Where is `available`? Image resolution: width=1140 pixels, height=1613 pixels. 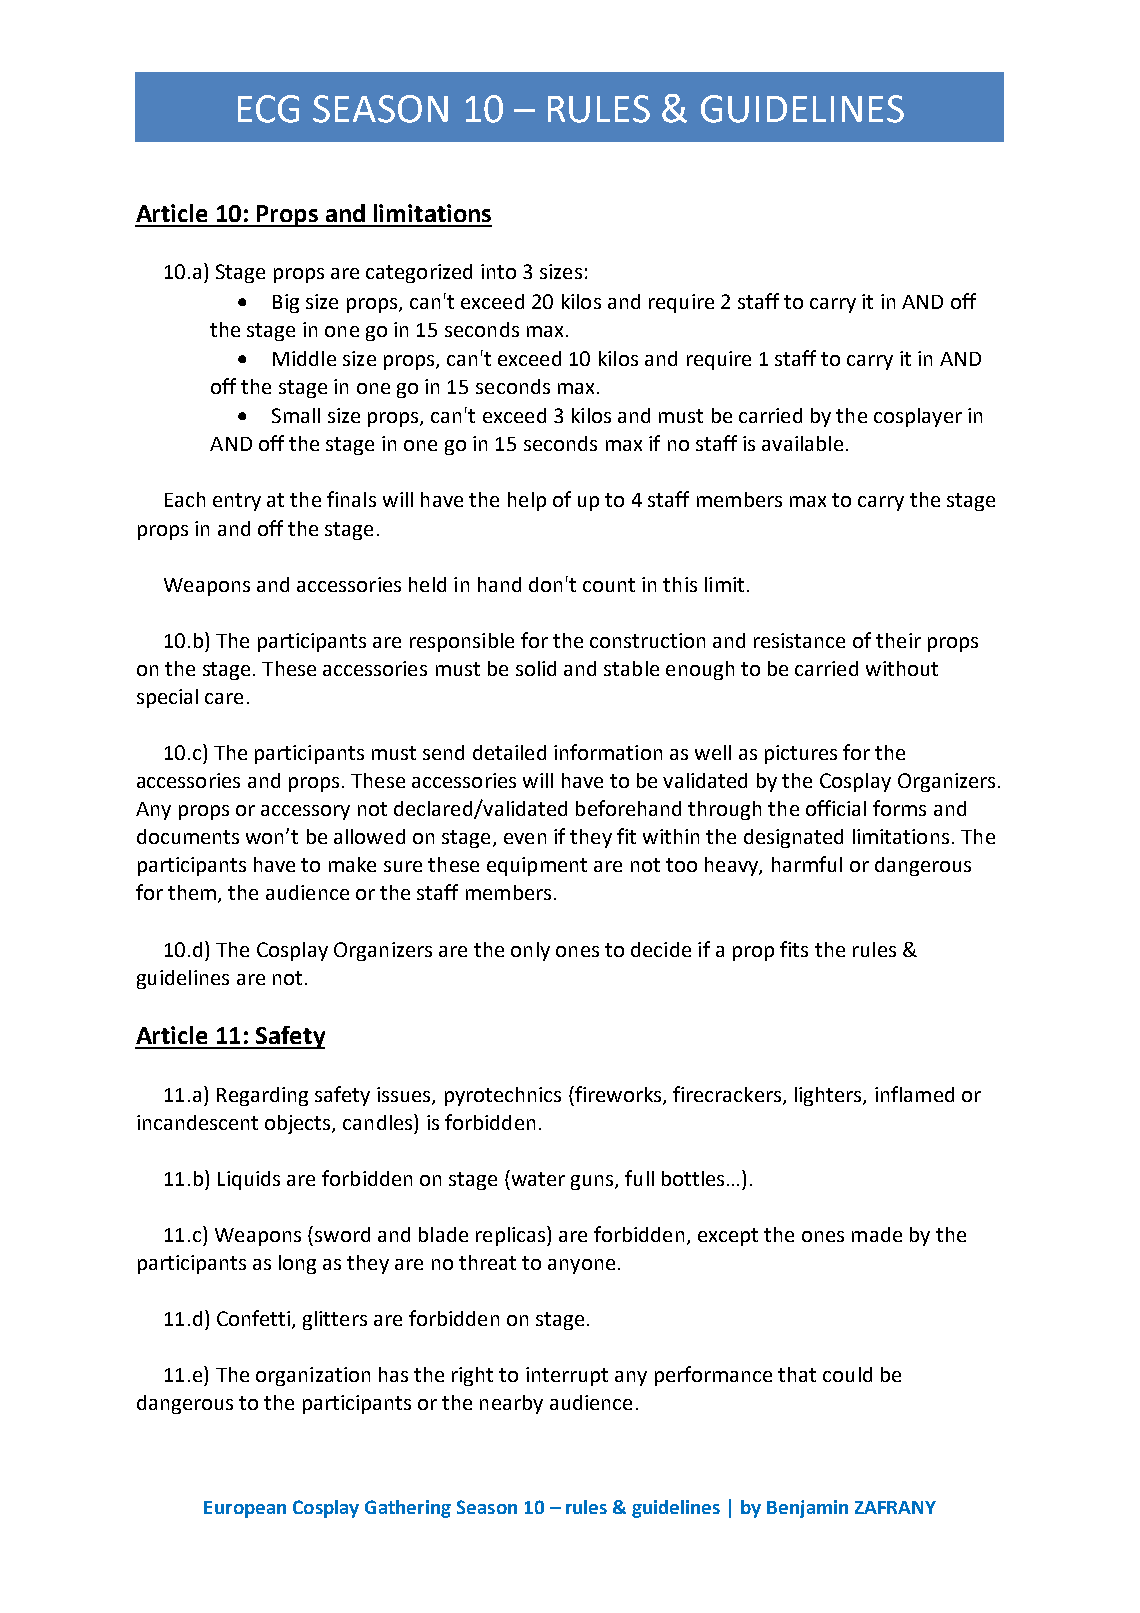
available is located at coordinates (802, 443).
